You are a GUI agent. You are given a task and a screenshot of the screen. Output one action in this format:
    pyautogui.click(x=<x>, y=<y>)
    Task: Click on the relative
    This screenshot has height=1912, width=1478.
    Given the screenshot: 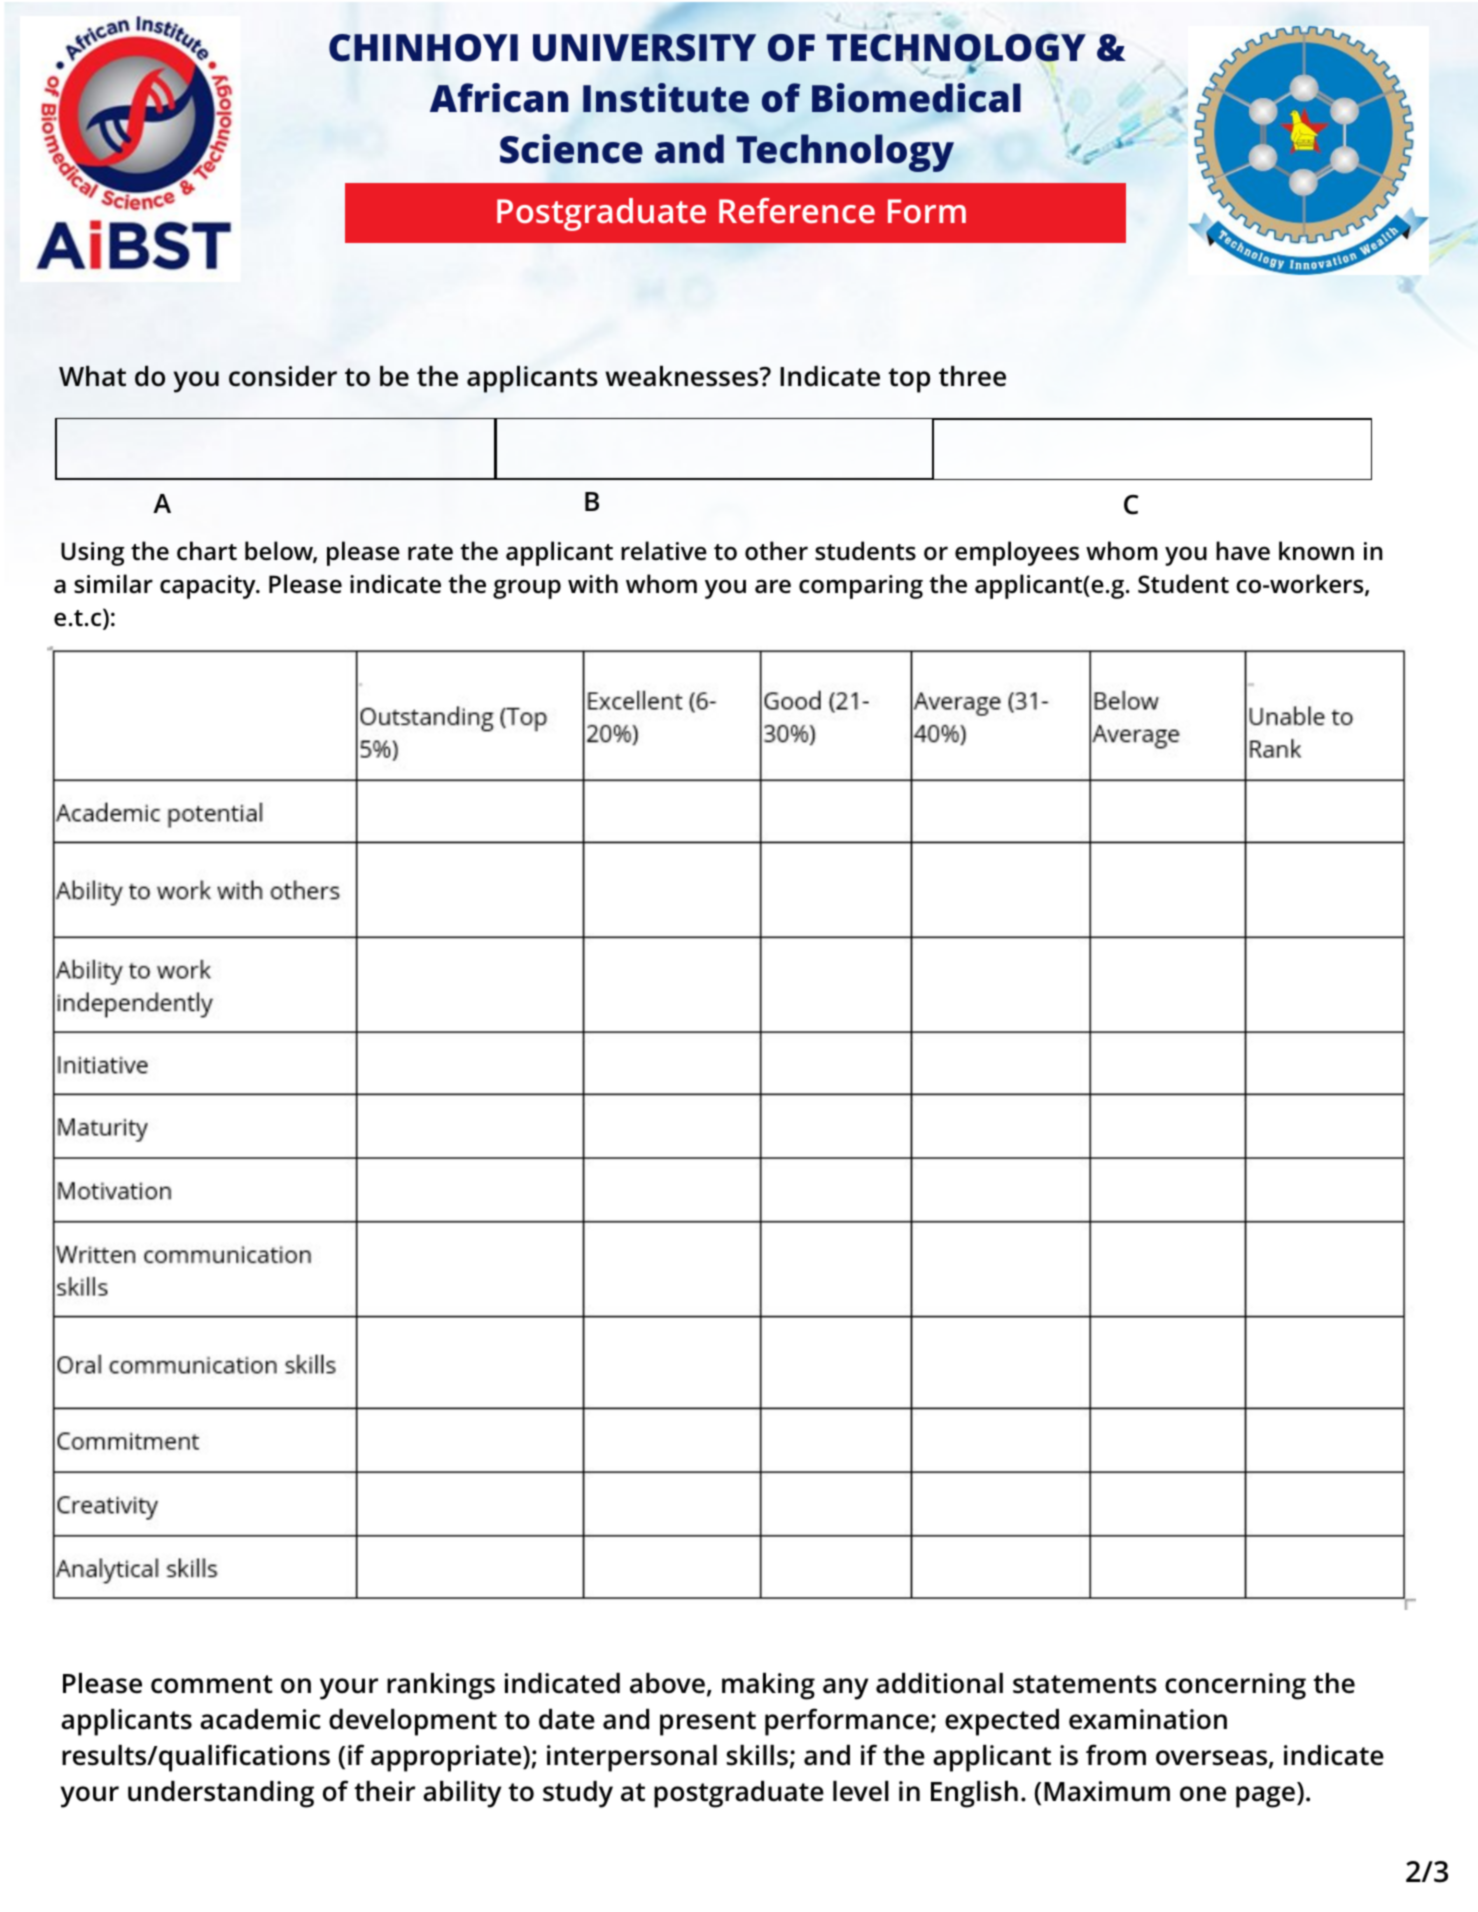 What is the action you would take?
    pyautogui.click(x=664, y=551)
